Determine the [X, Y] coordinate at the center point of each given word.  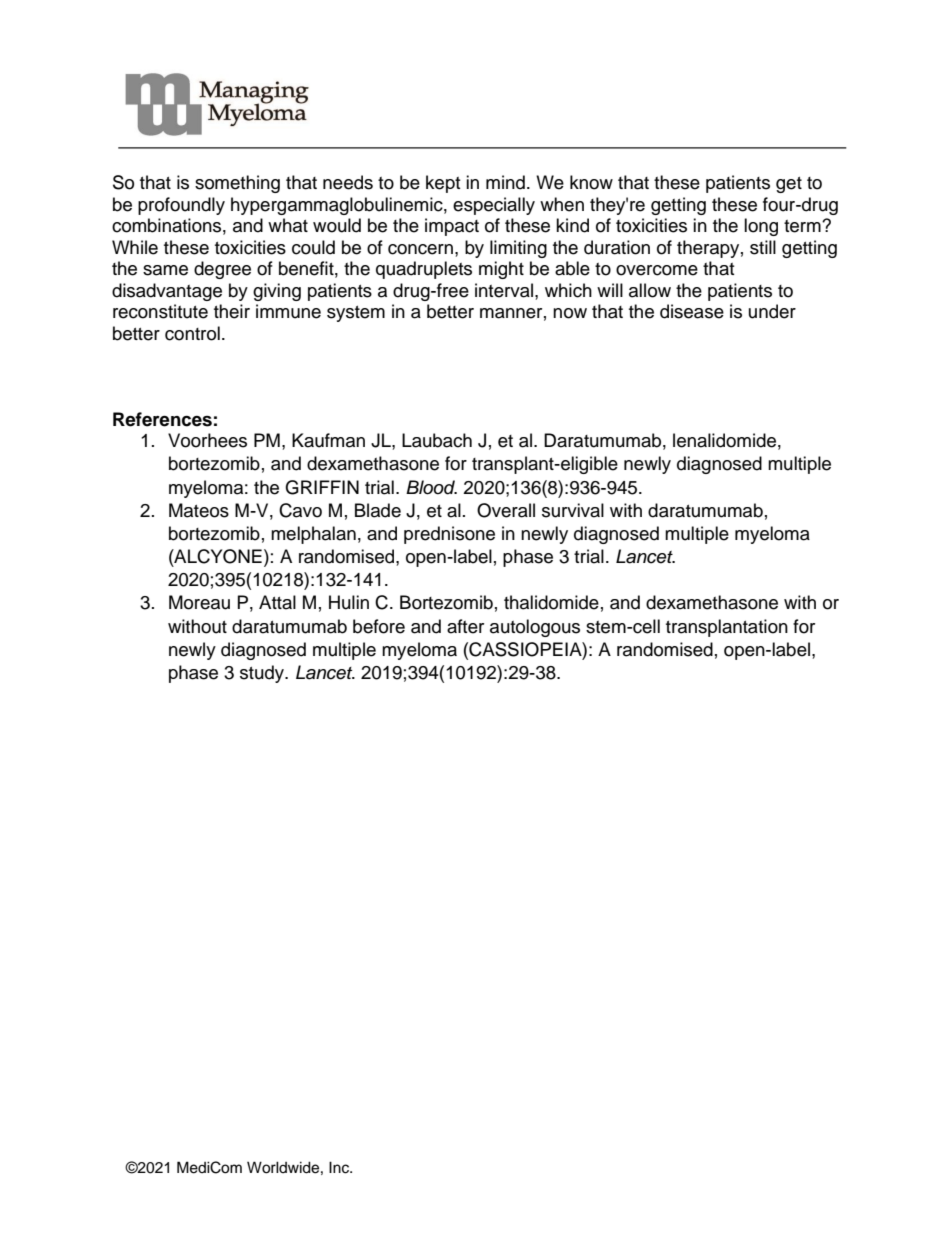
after [465, 626]
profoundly [181, 206]
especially [494, 206]
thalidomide [551, 602]
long [761, 227]
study [263, 674]
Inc [340, 1167]
